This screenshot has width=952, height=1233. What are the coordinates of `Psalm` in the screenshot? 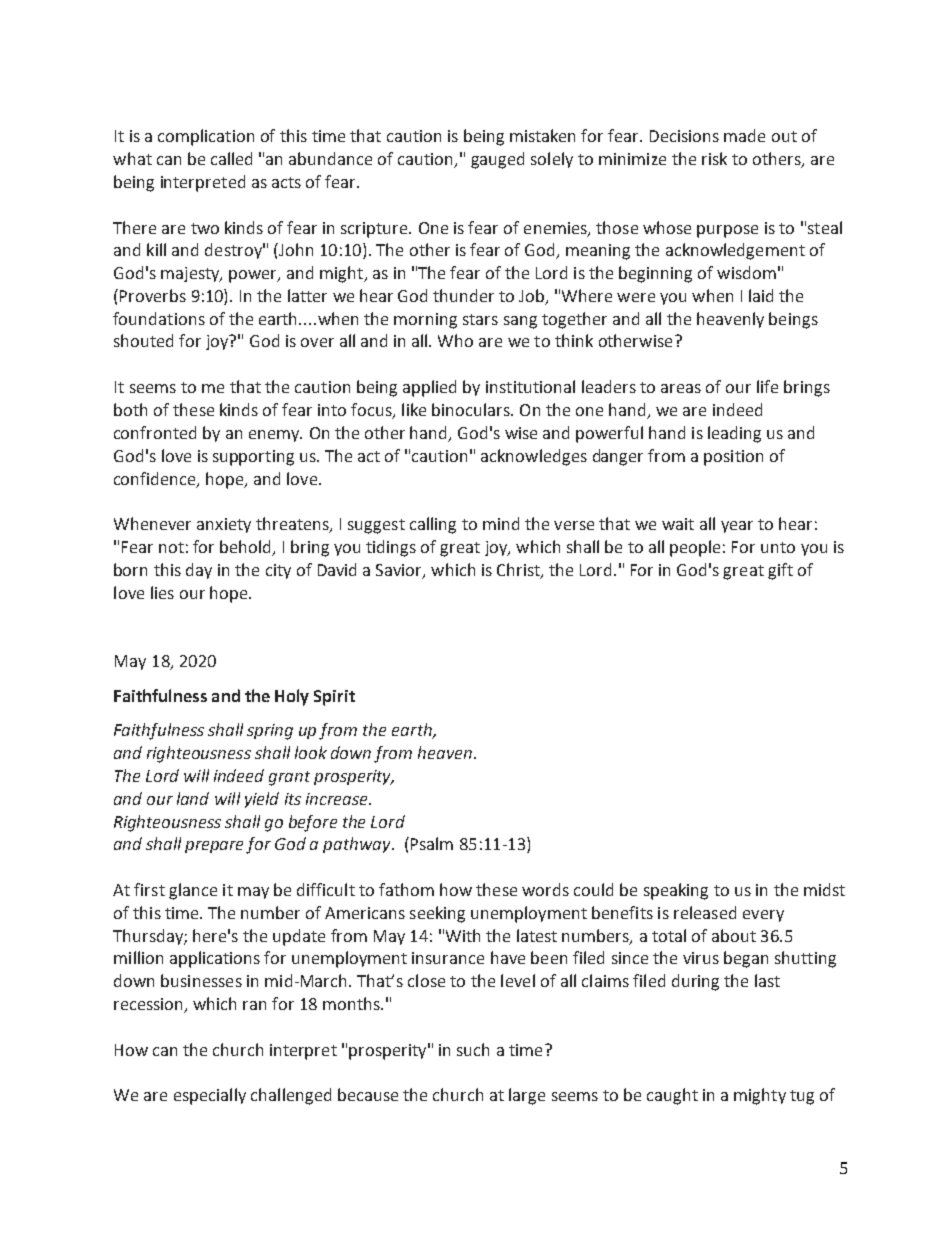 It's located at (432, 843).
